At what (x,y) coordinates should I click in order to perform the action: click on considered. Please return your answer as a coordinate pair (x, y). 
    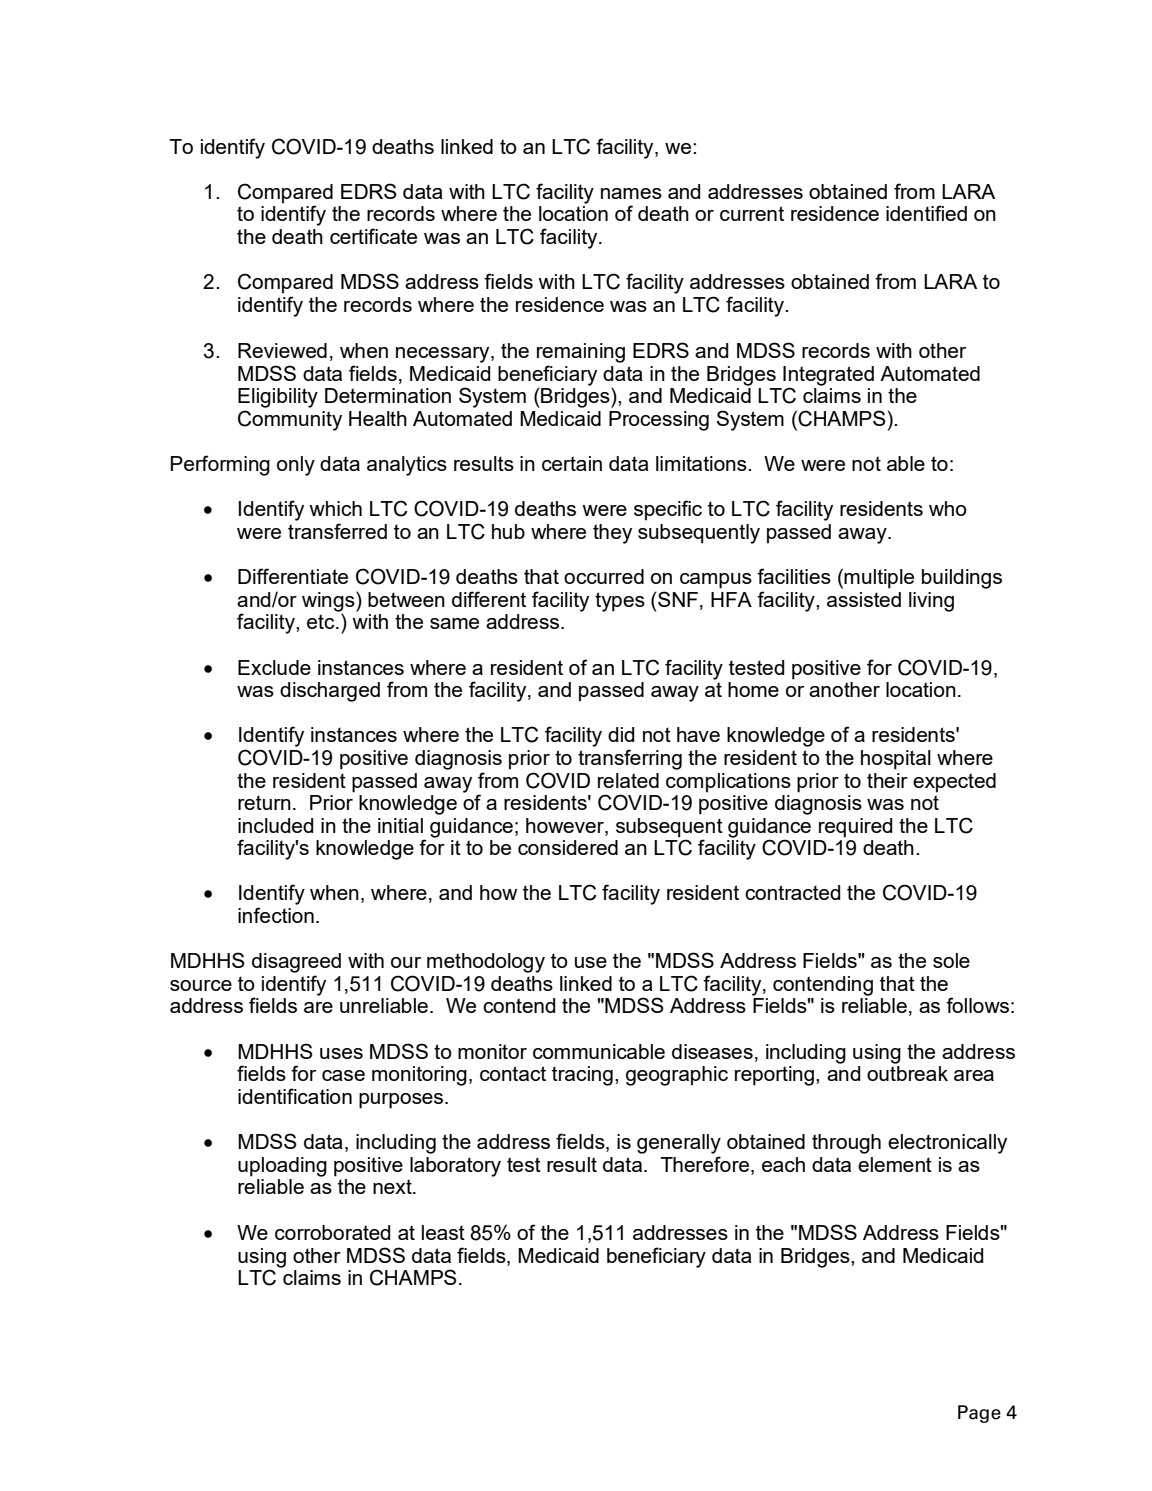
    Looking at the image, I should click on (568, 847).
